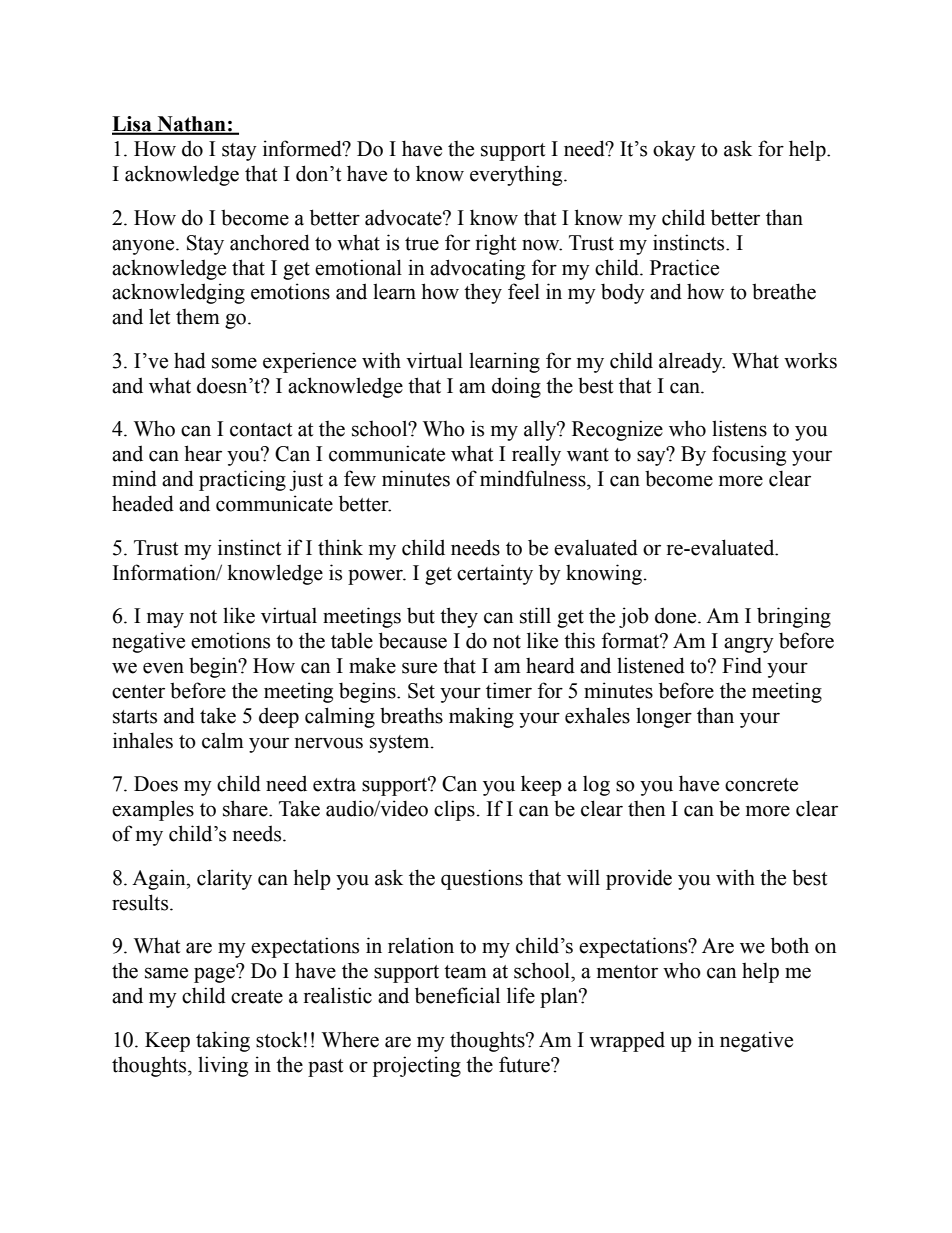 Image resolution: width=952 pixels, height=1233 pixels. What do you see at coordinates (133, 125) in the screenshot?
I see `Lisa` at bounding box center [133, 125].
